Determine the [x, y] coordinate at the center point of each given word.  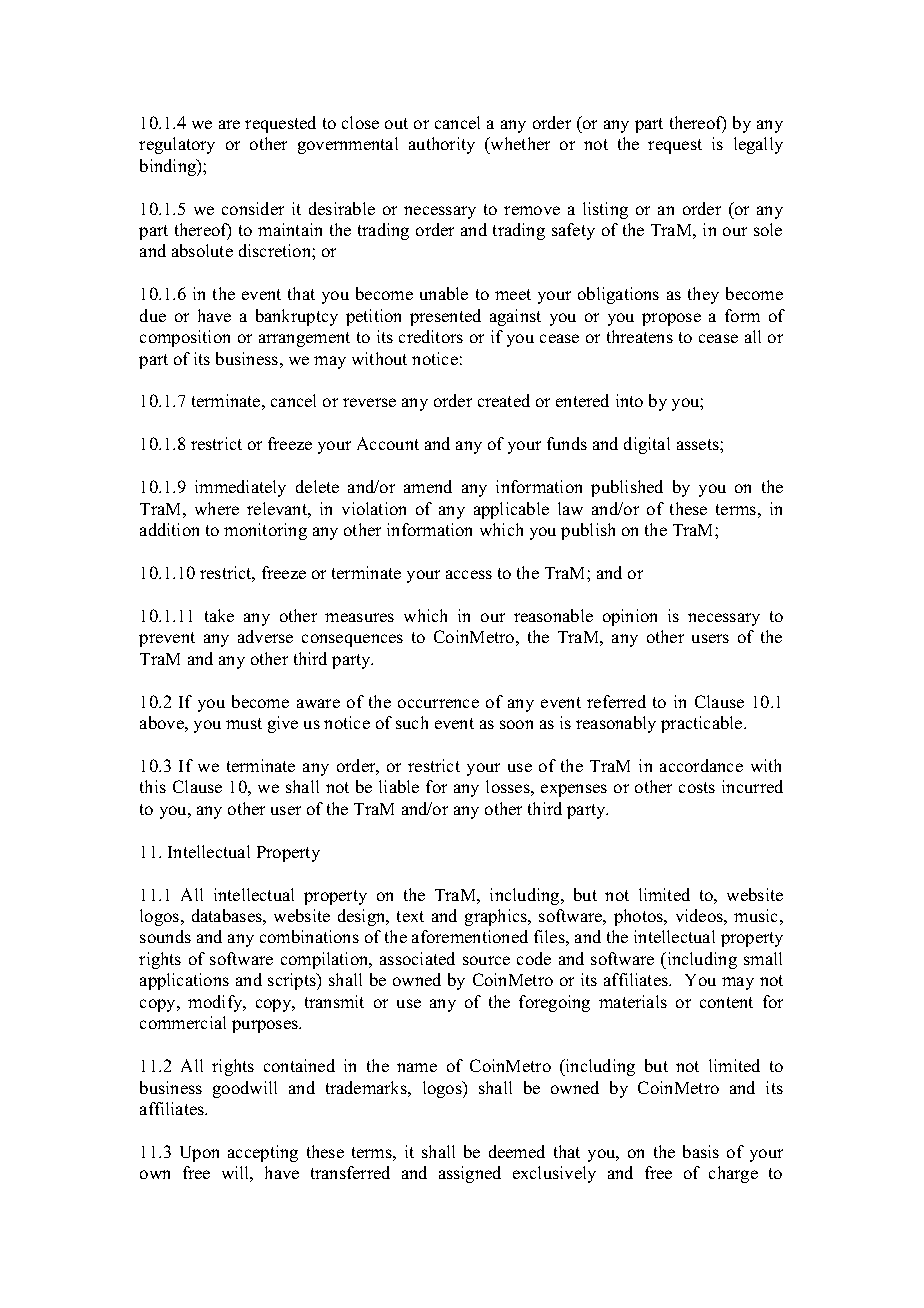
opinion [630, 617]
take [219, 615]
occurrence [438, 703]
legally [758, 145]
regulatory [177, 145]
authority [442, 145]
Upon [199, 1154]
